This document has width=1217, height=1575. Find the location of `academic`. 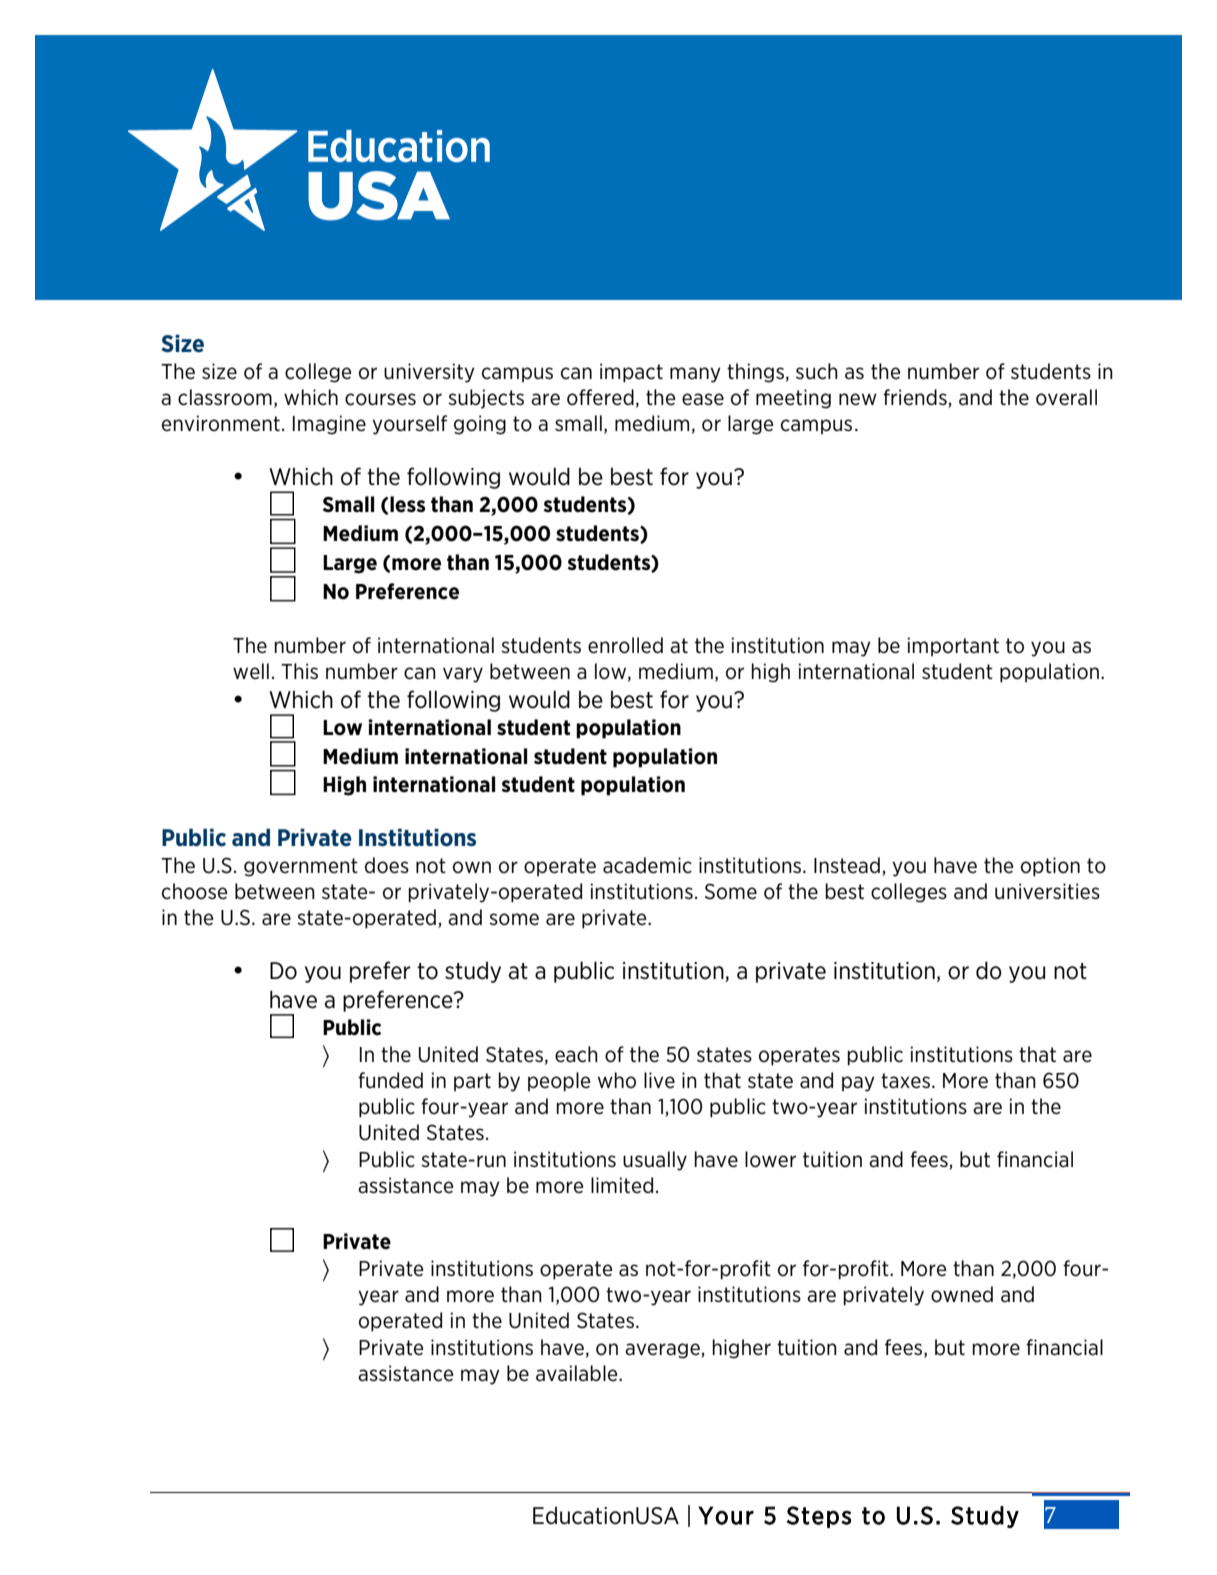

academic is located at coordinates (647, 865).
